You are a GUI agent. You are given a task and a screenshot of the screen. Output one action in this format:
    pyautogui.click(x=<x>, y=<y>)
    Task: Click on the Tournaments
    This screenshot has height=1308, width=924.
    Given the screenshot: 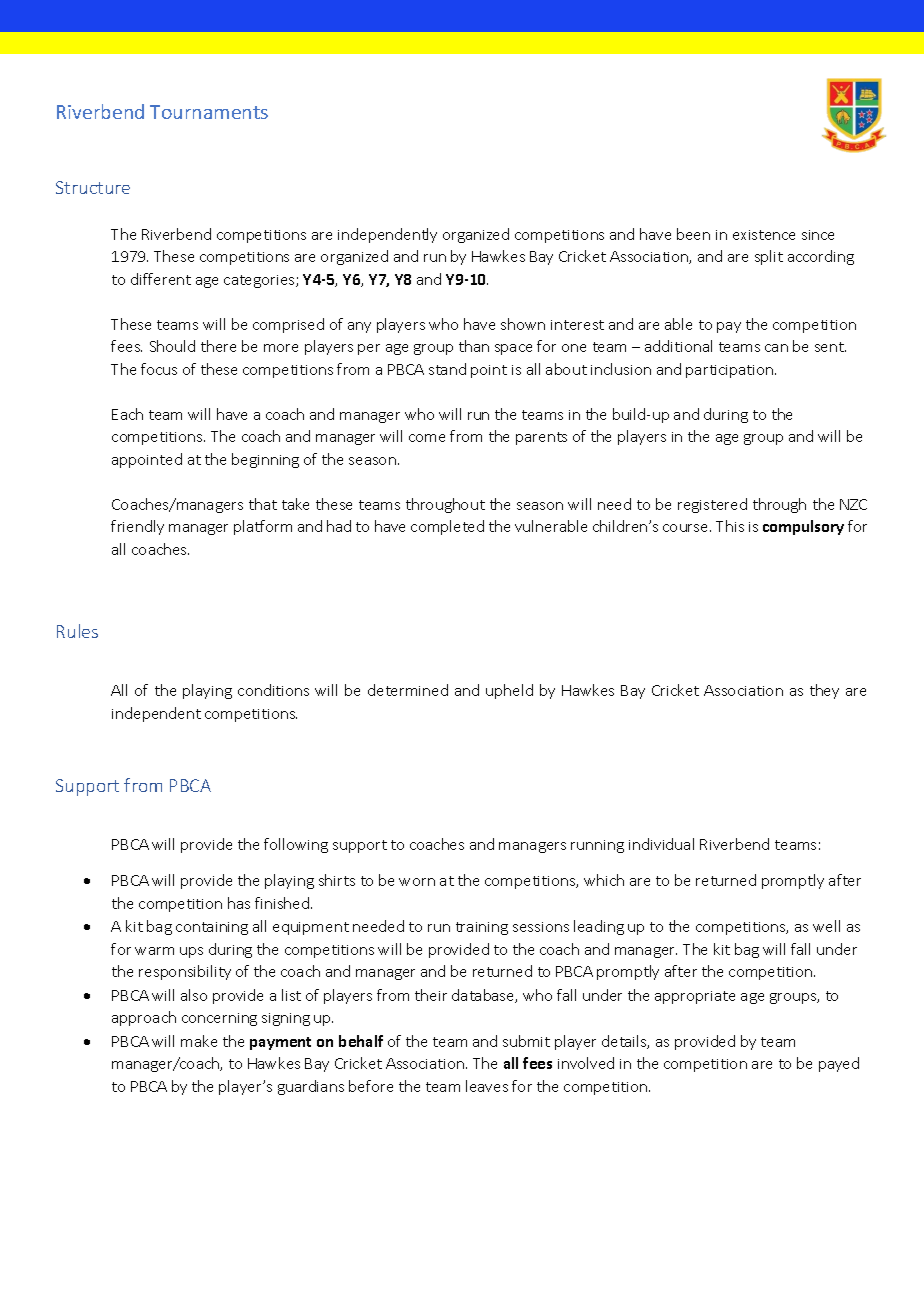 What is the action you would take?
    pyautogui.click(x=209, y=112)
